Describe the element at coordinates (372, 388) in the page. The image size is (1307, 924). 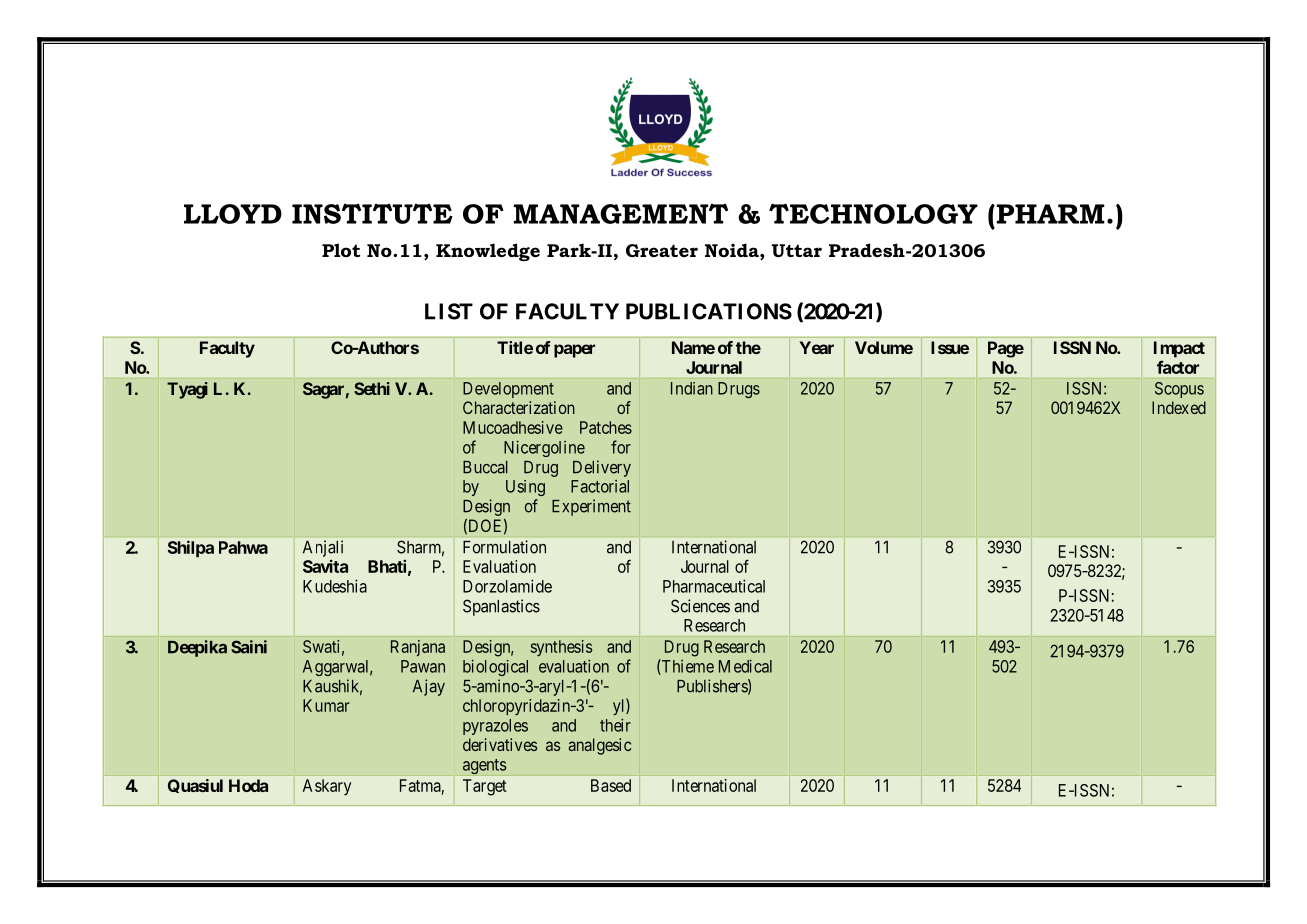
I see `Sethi` at that location.
